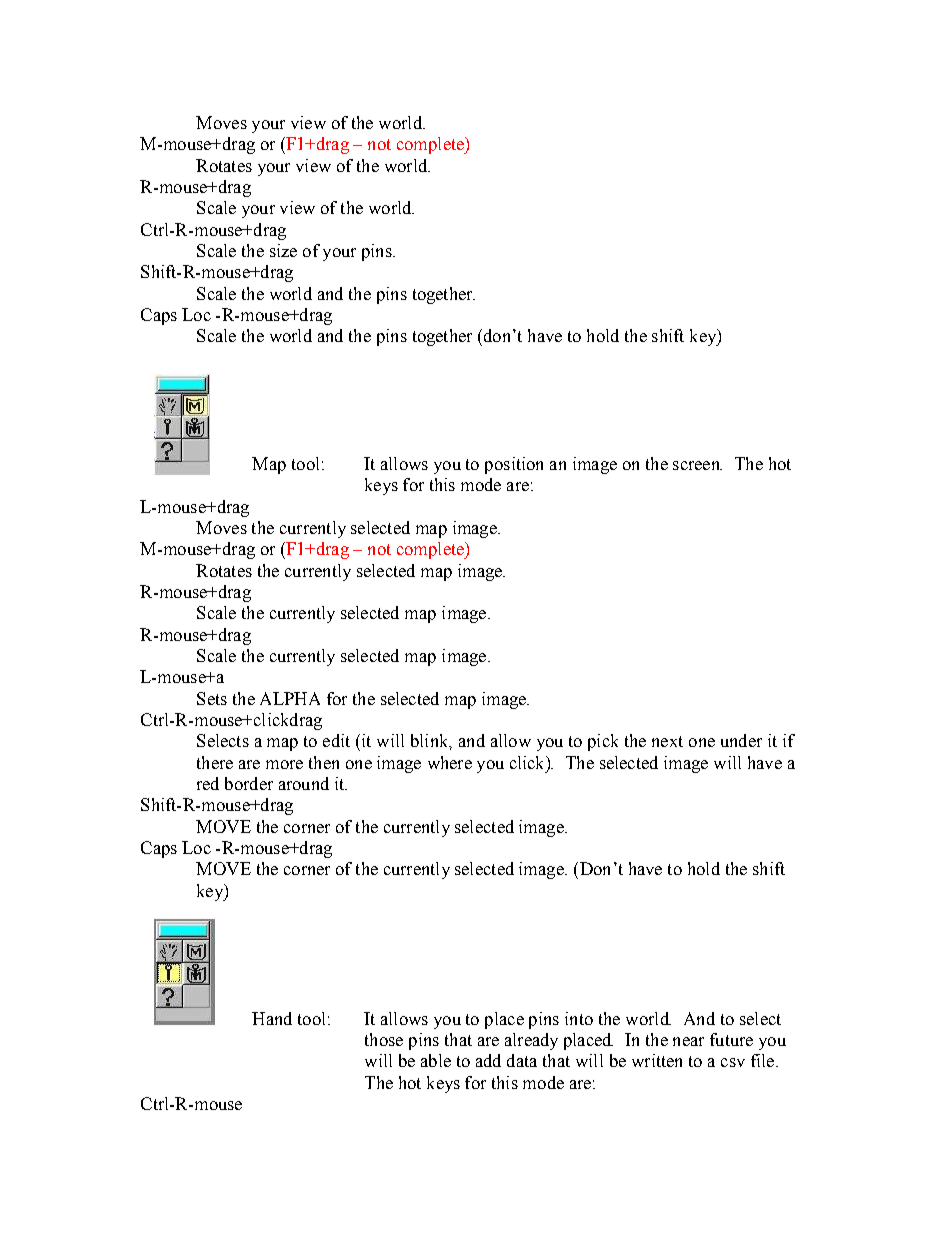 Image resolution: width=952 pixels, height=1233 pixels. What do you see at coordinates (667, 741) in the page?
I see `next` at bounding box center [667, 741].
